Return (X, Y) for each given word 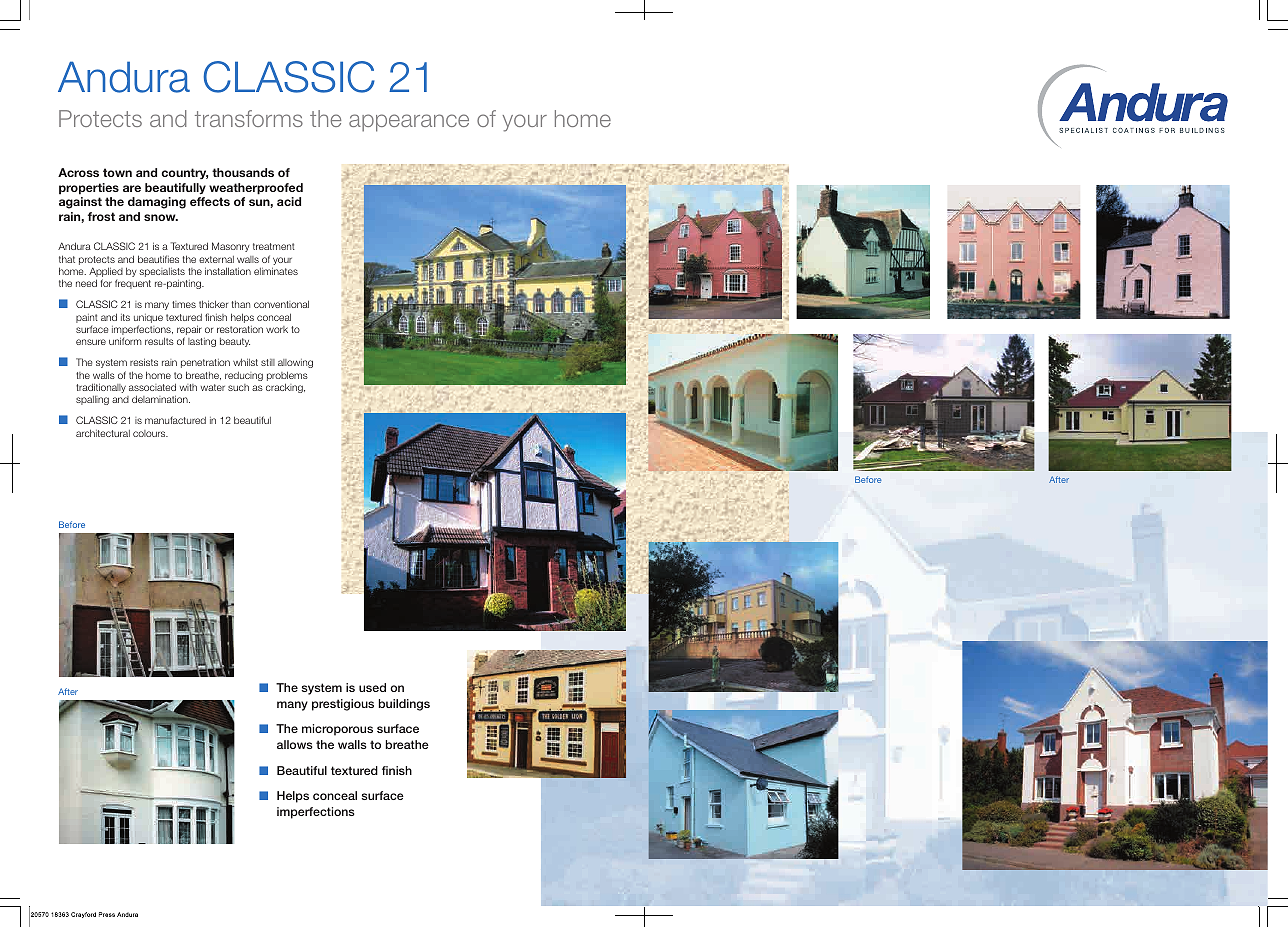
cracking (285, 388)
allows (295, 744)
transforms (249, 118)
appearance (409, 123)
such (238, 387)
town (117, 172)
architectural (103, 433)
